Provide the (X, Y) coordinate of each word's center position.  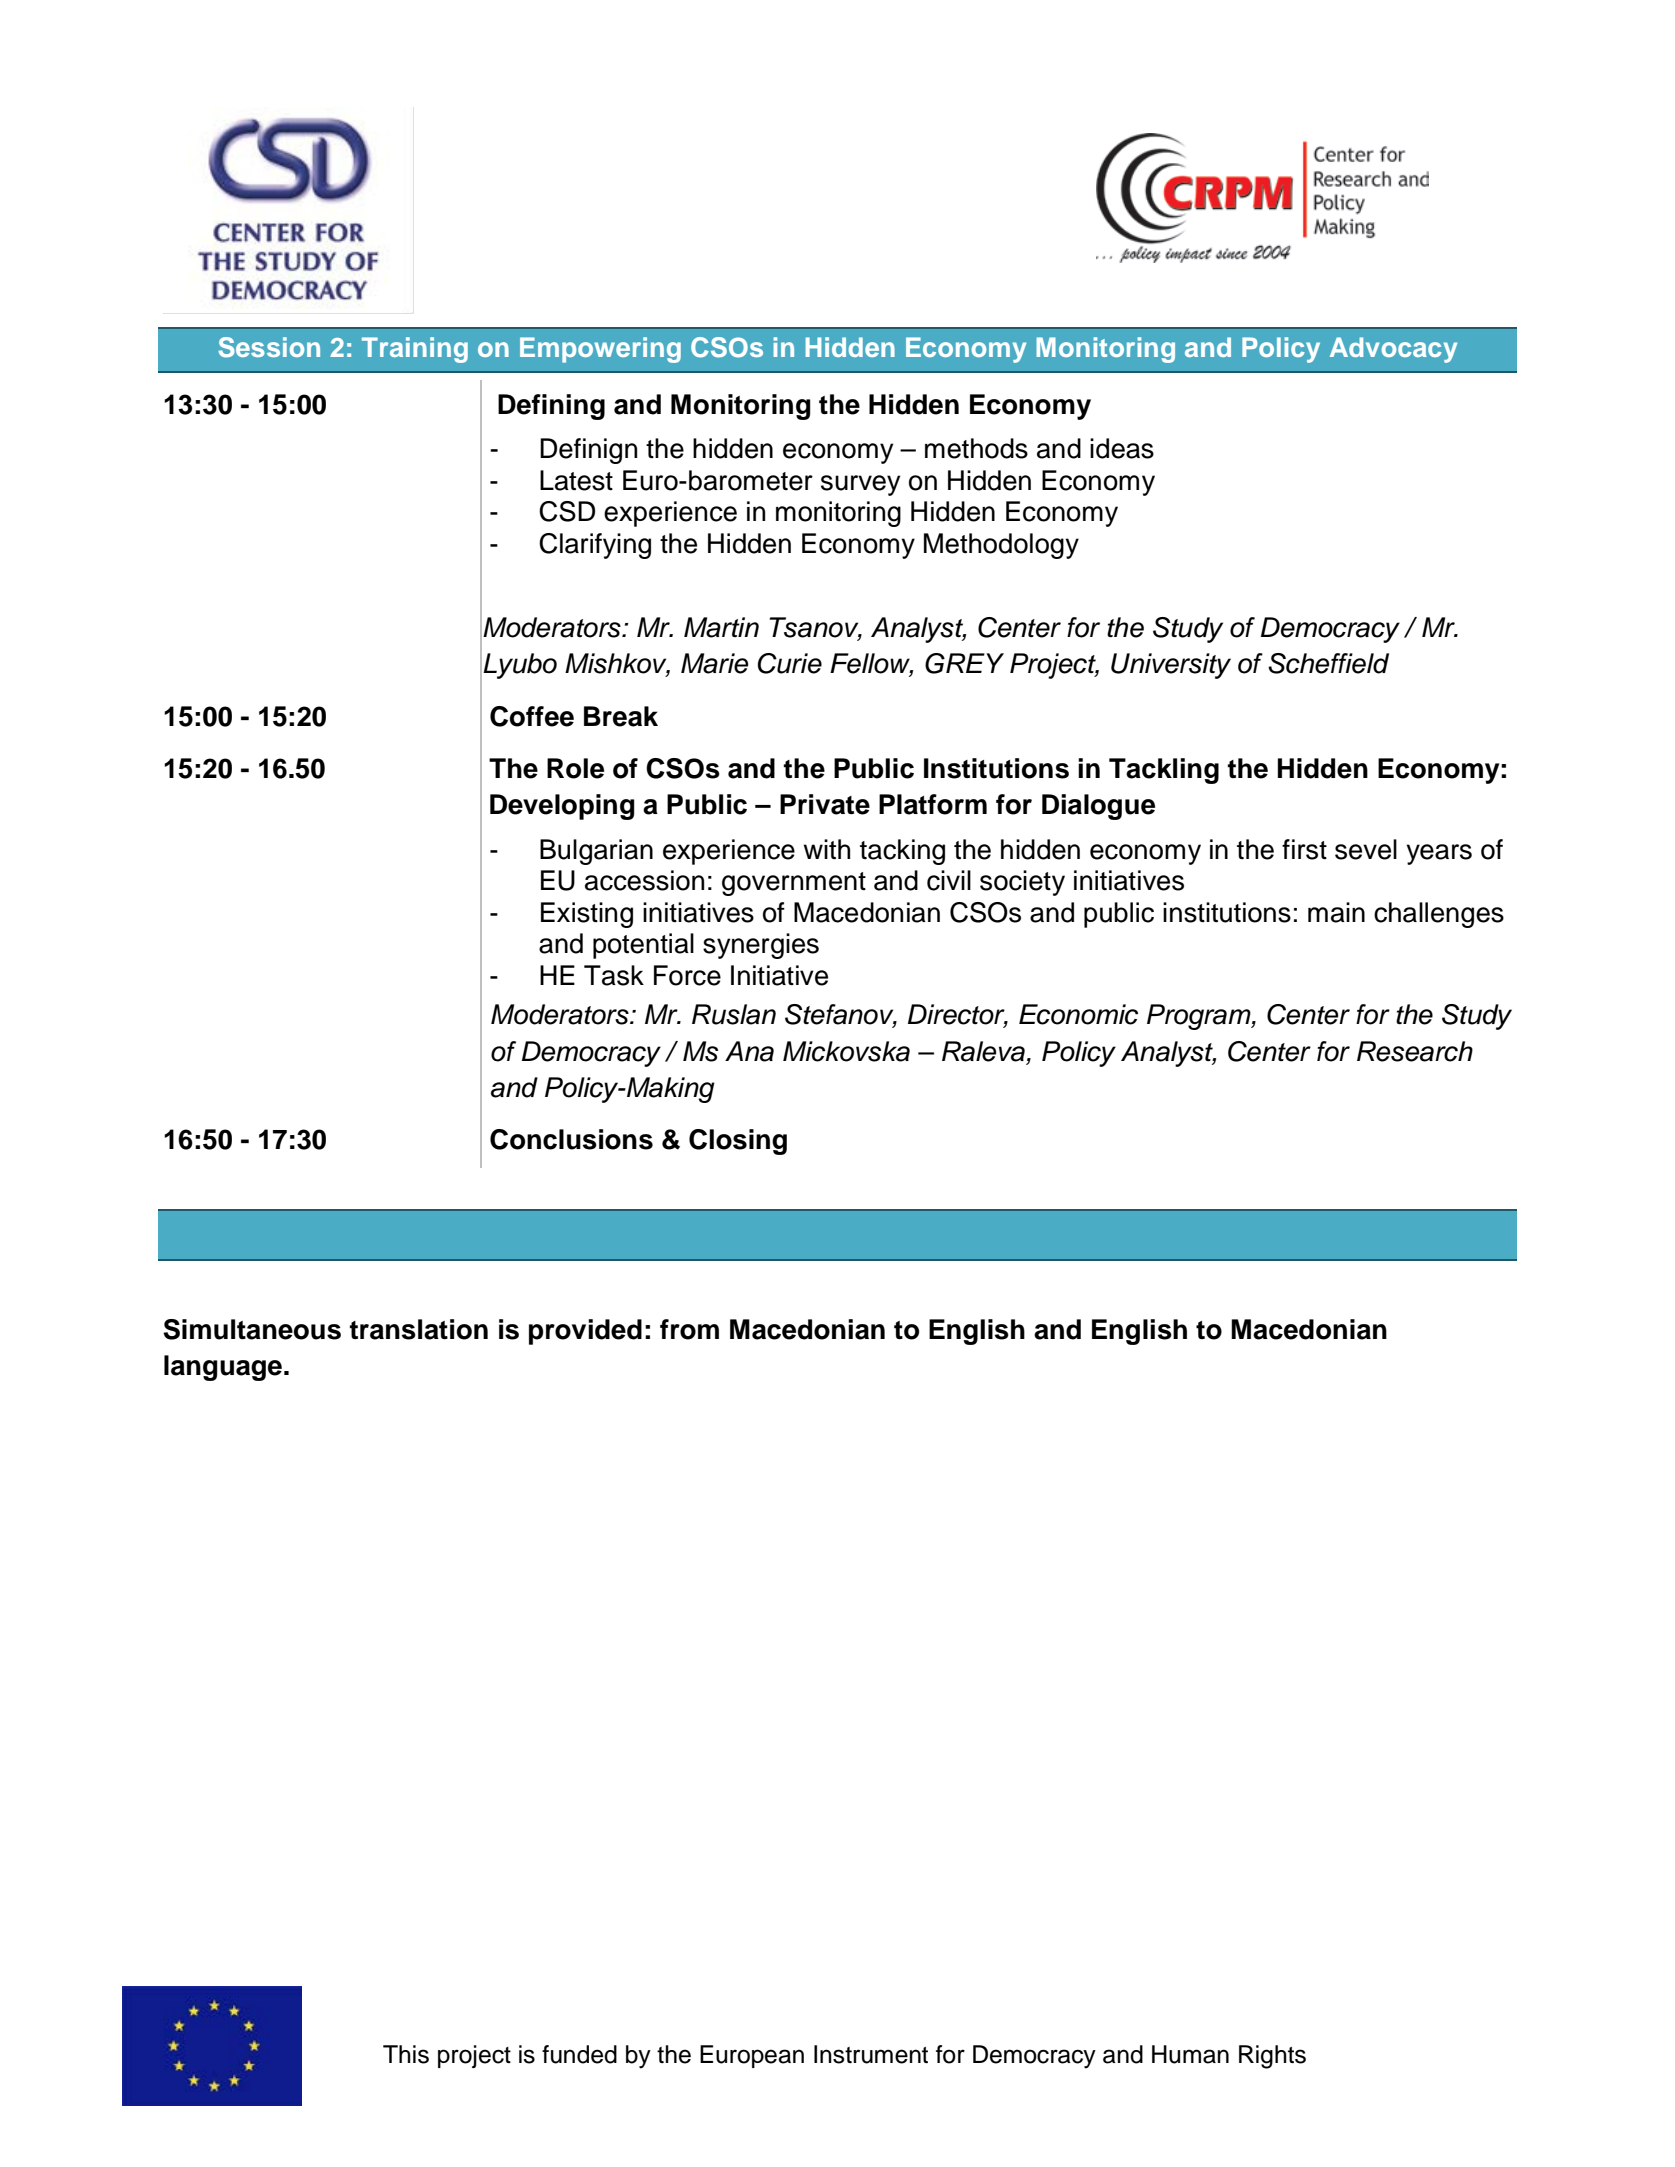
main (1336, 912)
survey (860, 485)
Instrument (871, 2054)
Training (415, 350)
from (689, 1329)
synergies (761, 946)
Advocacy (1393, 350)
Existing (587, 915)
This (406, 2054)
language (223, 1368)
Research (1415, 1051)
